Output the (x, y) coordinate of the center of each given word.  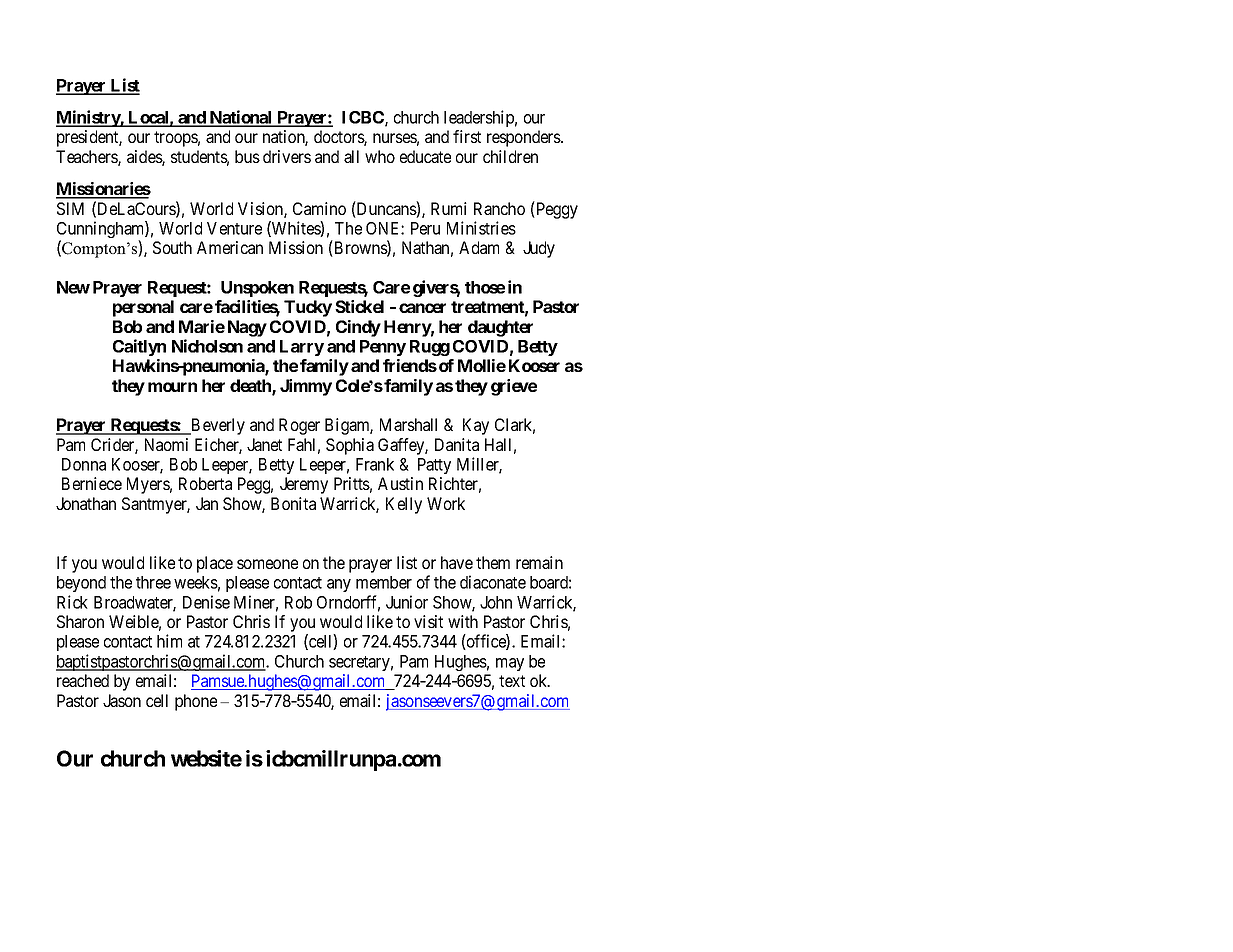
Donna (84, 464)
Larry (302, 348)
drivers (287, 156)
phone (196, 702)
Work (446, 503)
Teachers (87, 158)
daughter (500, 328)
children (510, 156)
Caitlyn (139, 347)
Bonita (293, 503)
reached (83, 680)
